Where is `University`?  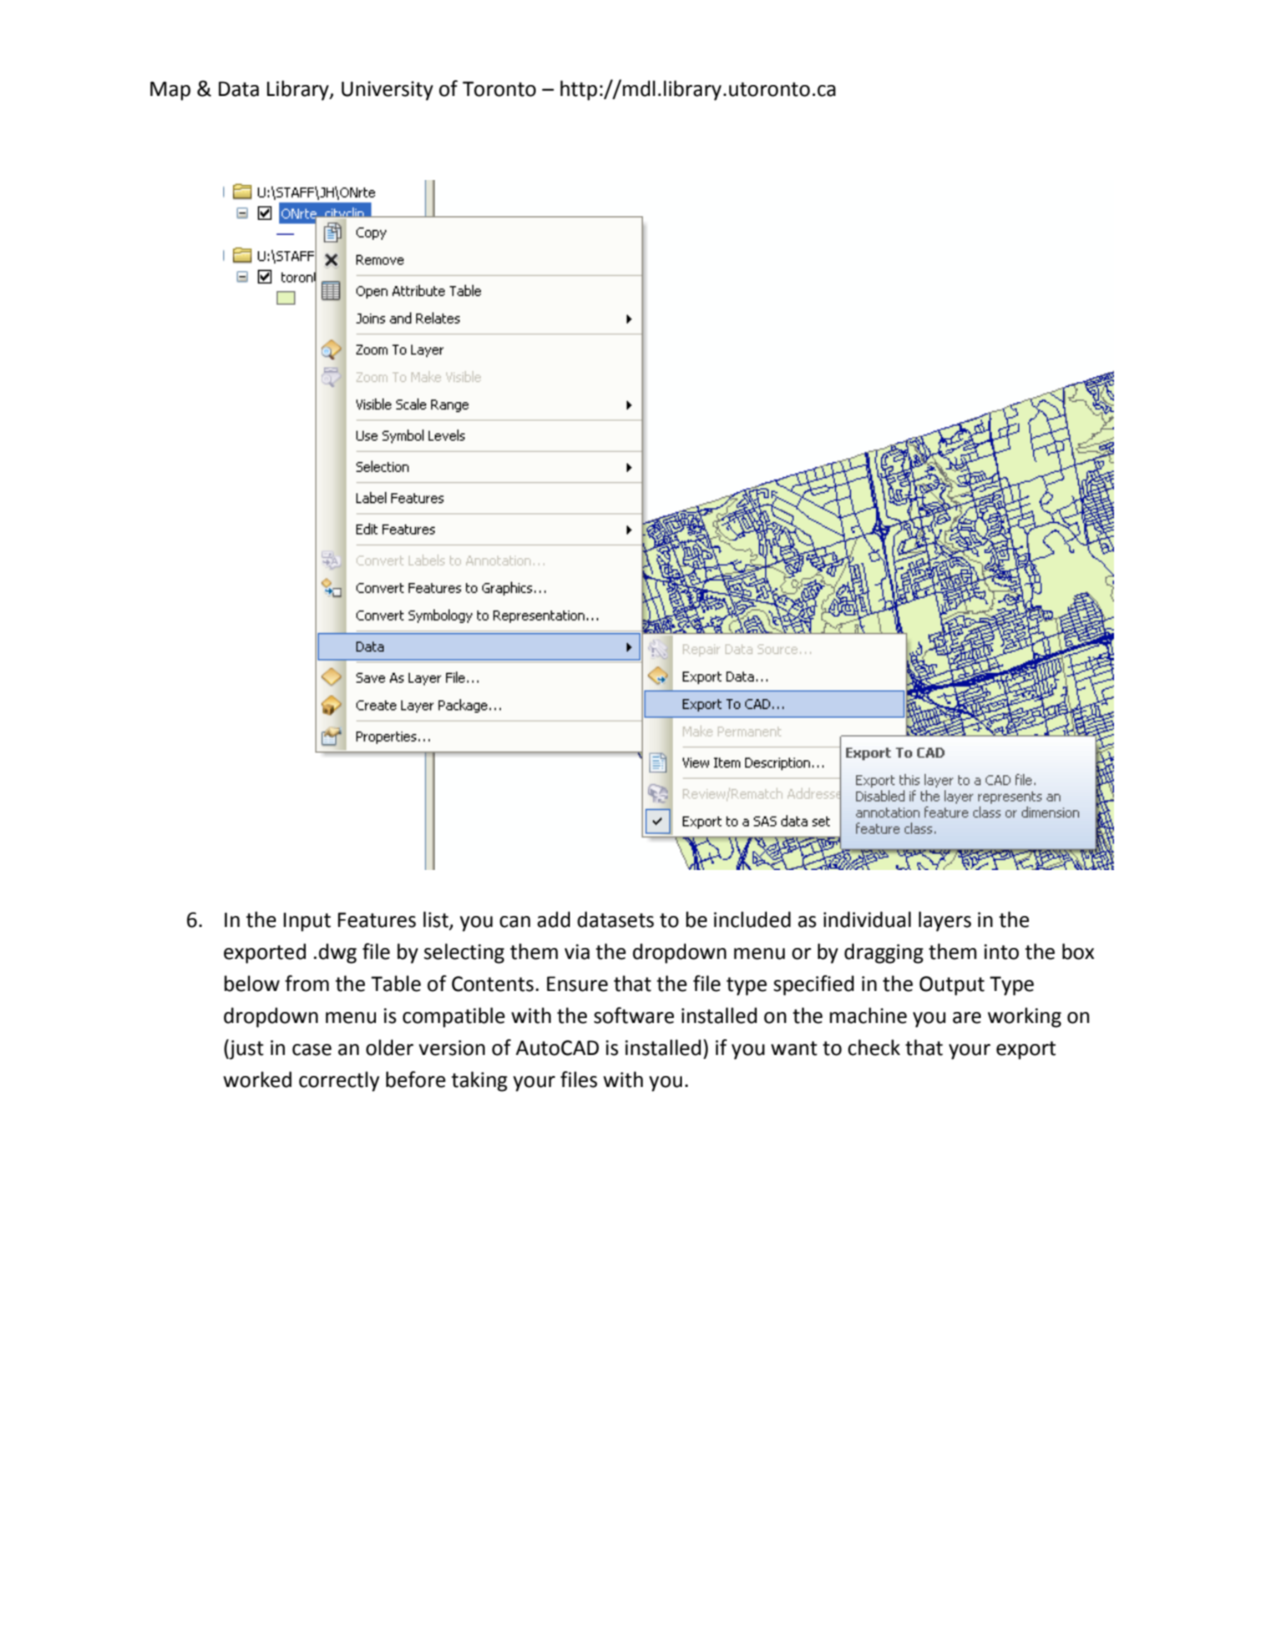
University is located at coordinates (387, 91).
